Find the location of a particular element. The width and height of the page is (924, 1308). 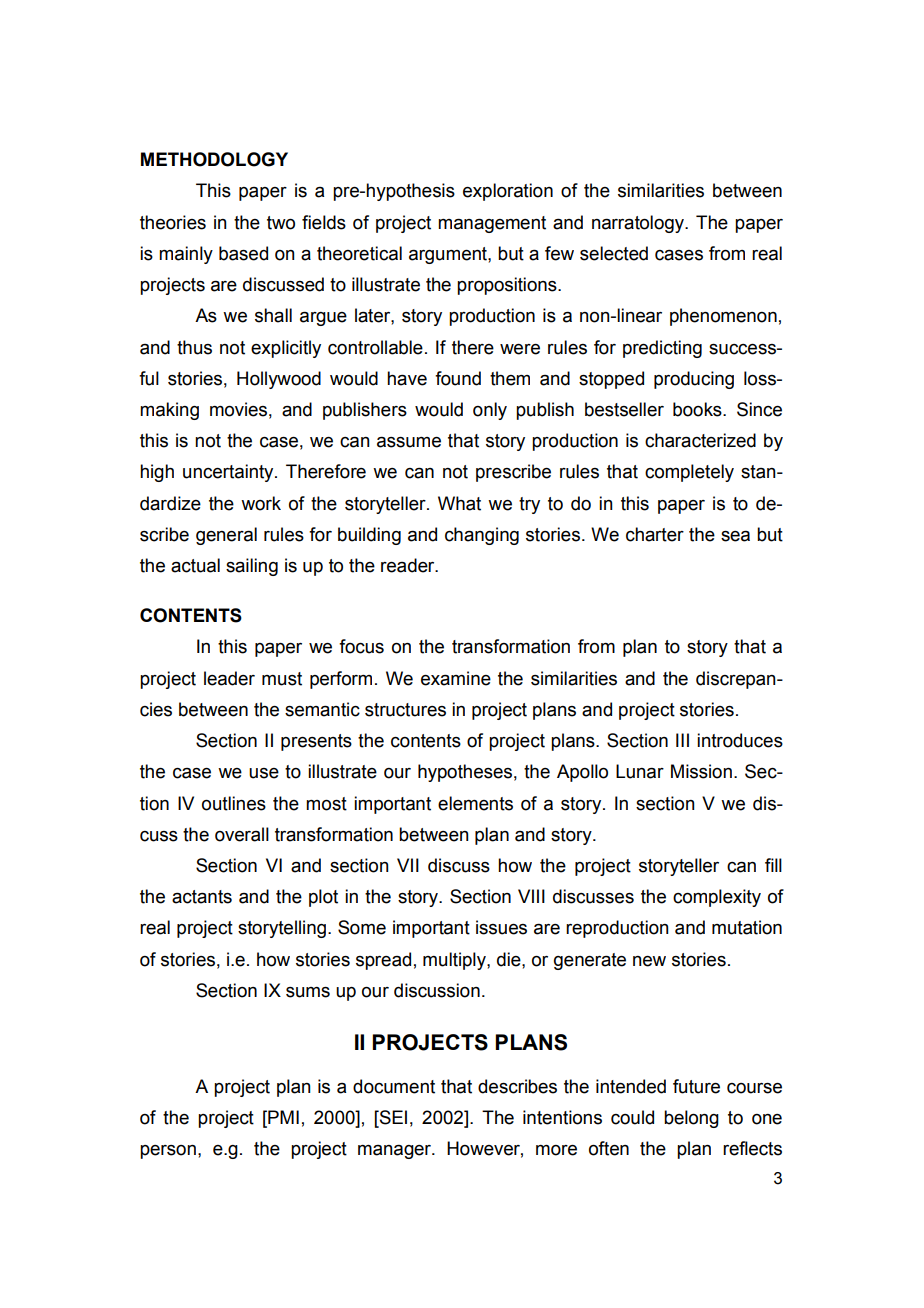

overall is located at coordinates (242, 834).
